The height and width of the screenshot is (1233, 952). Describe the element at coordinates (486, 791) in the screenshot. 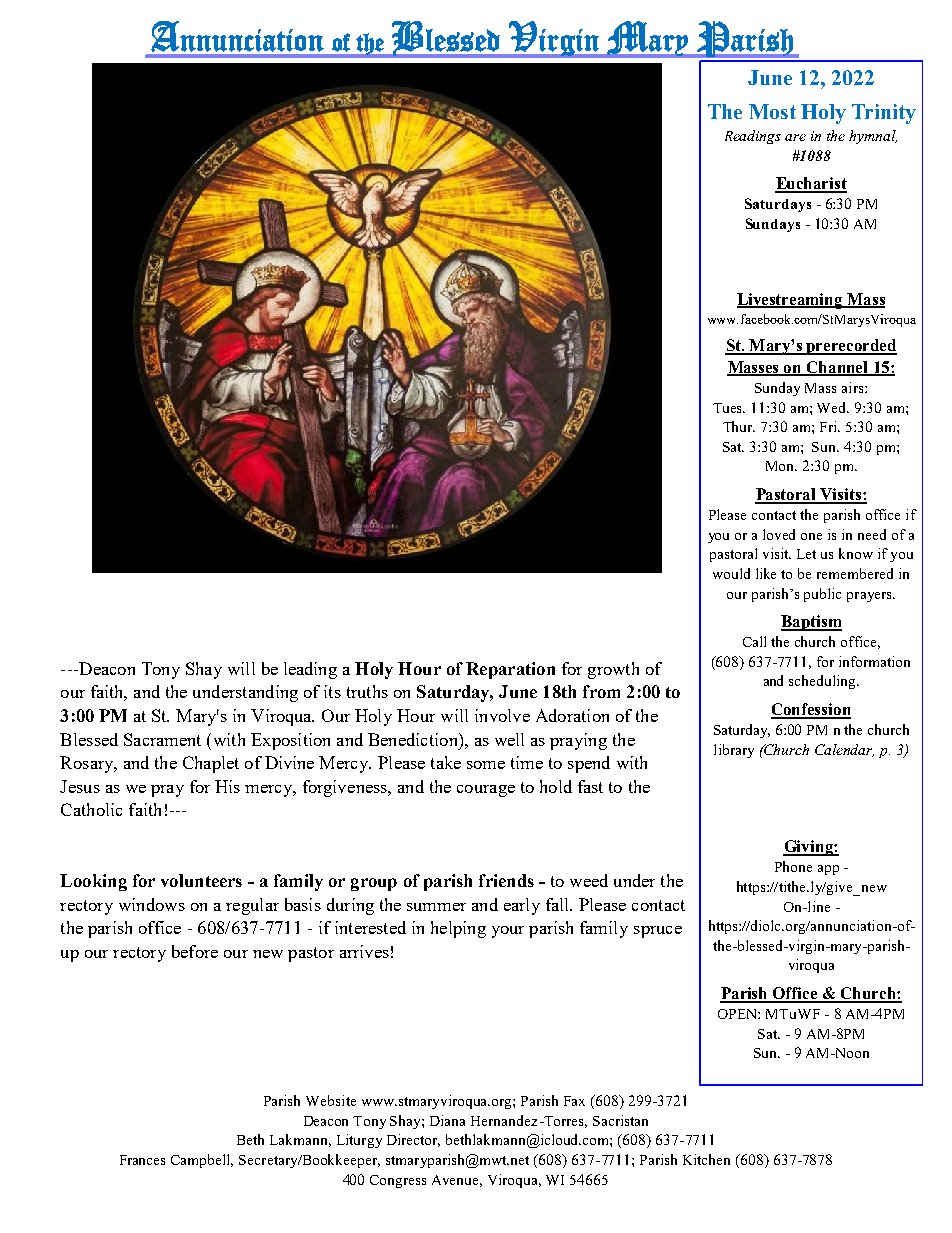

I see `courage` at that location.
